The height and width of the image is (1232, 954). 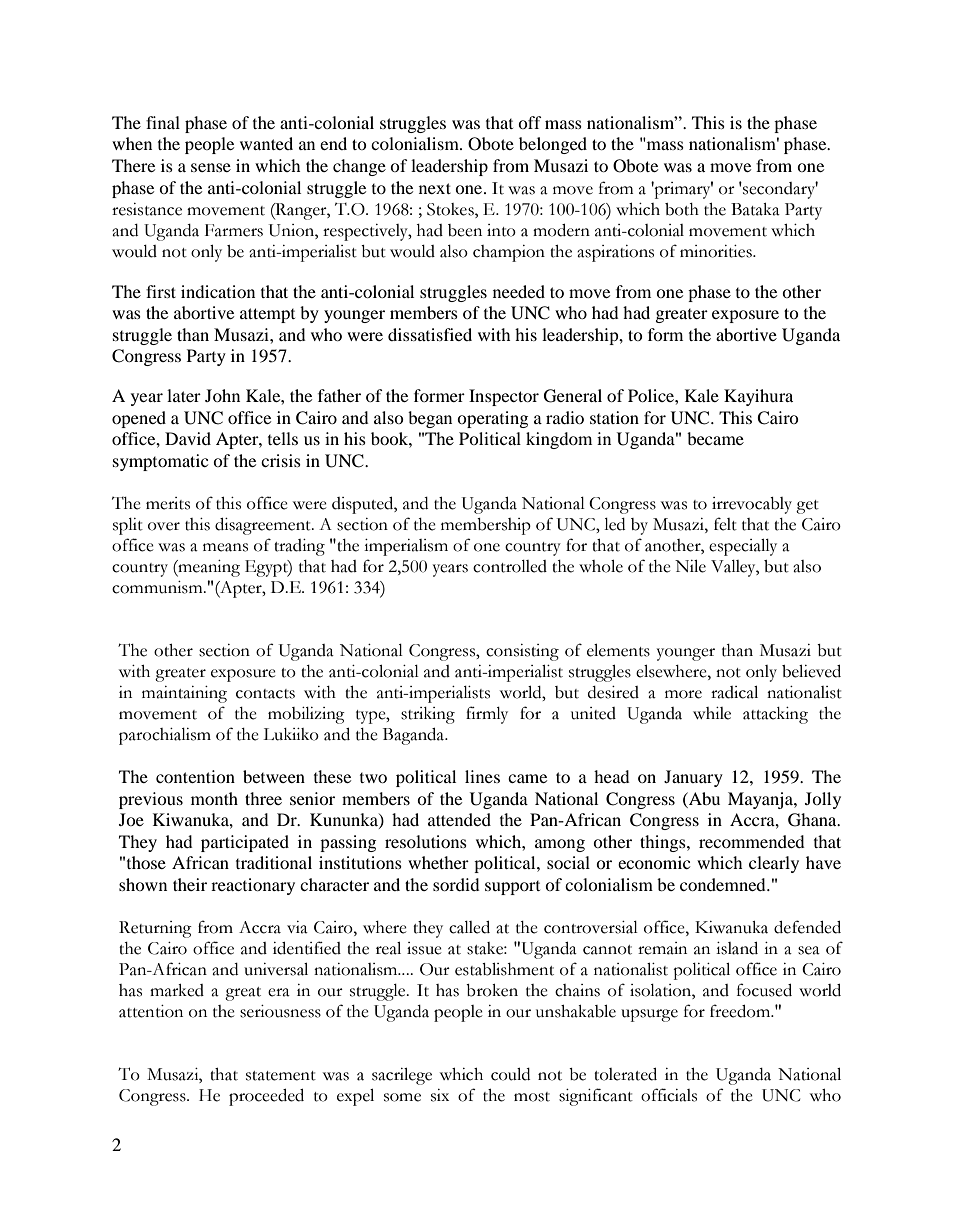 What do you see at coordinates (504, 397) in the image?
I see `Inspector` at bounding box center [504, 397].
